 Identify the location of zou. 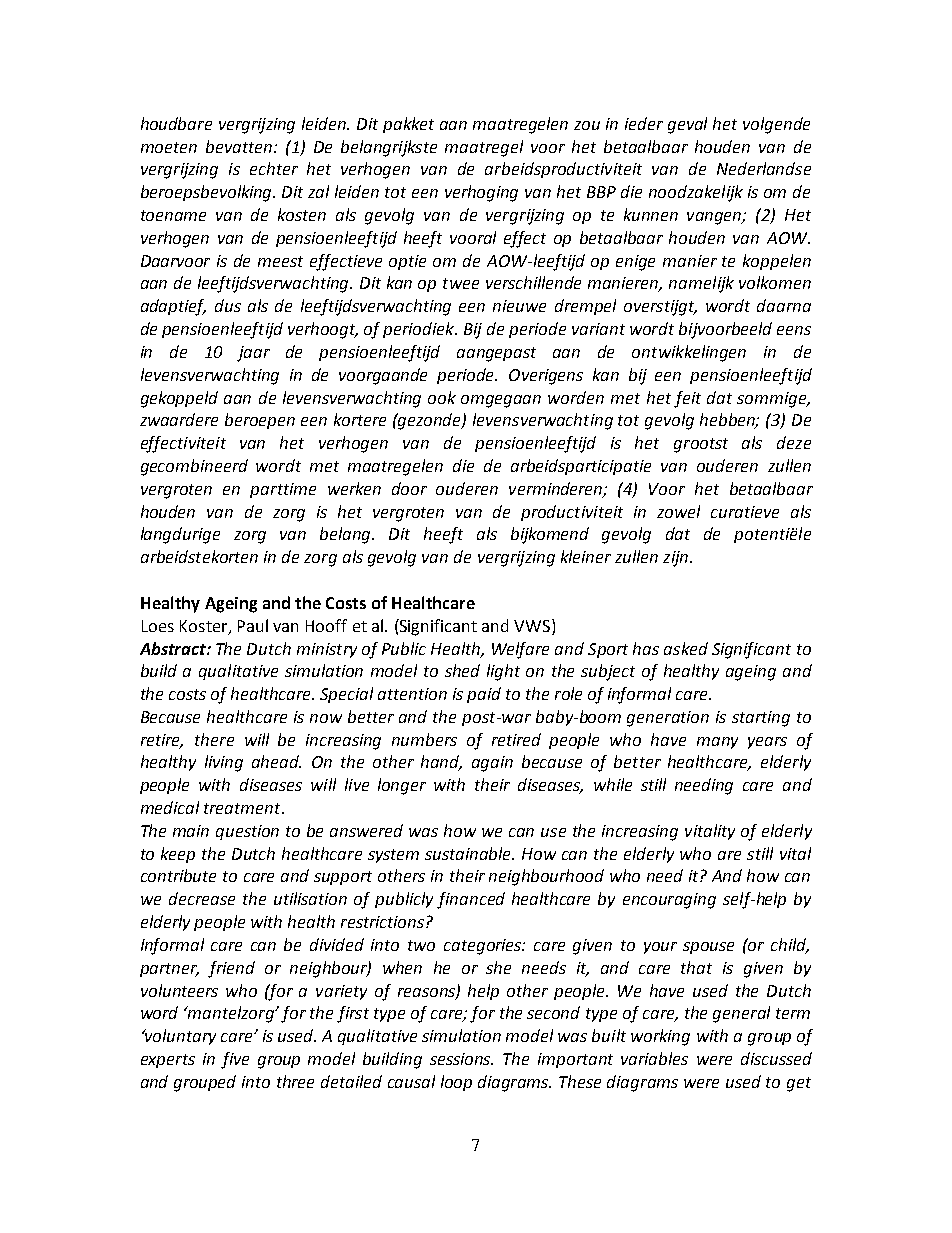
(587, 125).
